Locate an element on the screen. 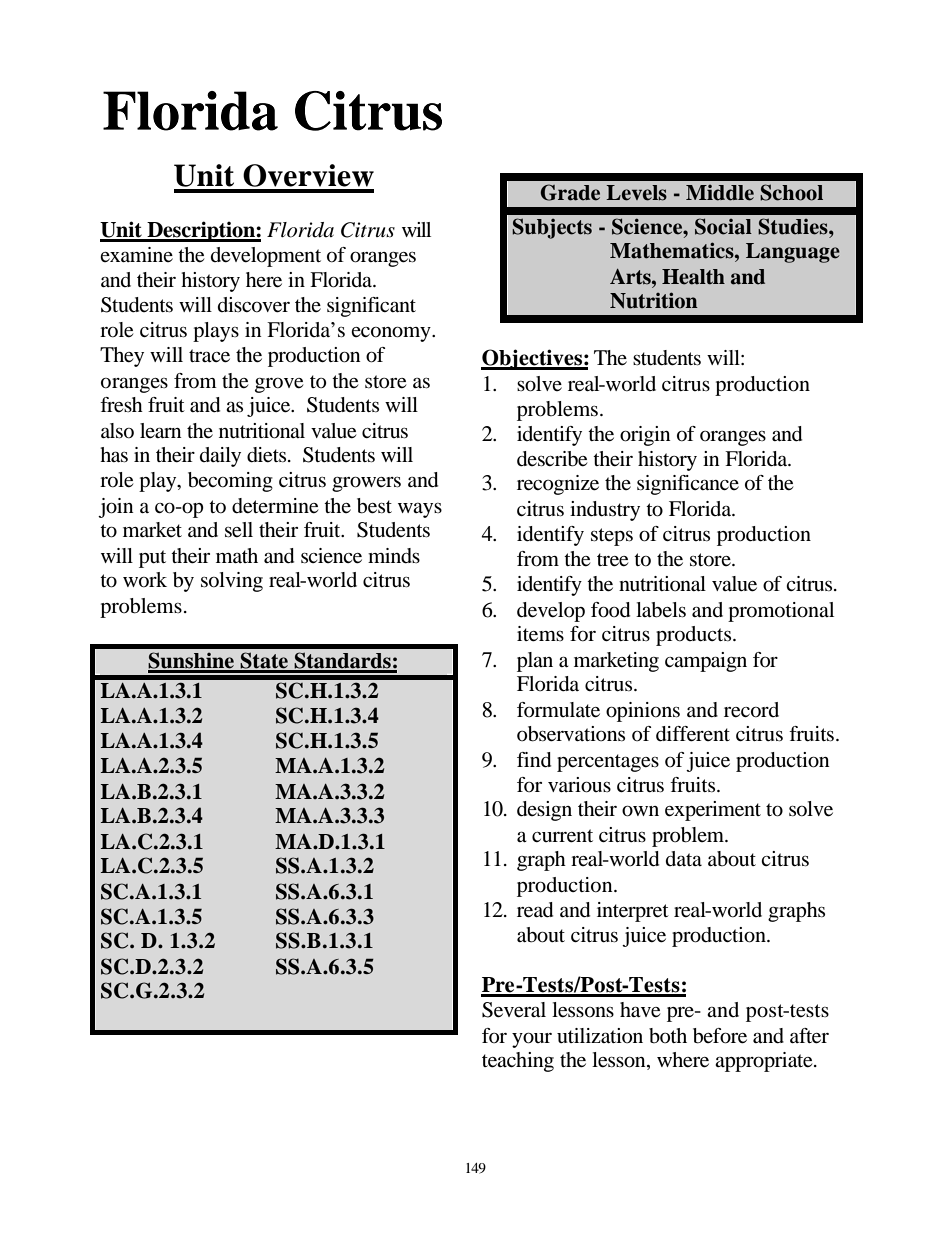 This screenshot has width=952, height=1233. products is located at coordinates (695, 636).
